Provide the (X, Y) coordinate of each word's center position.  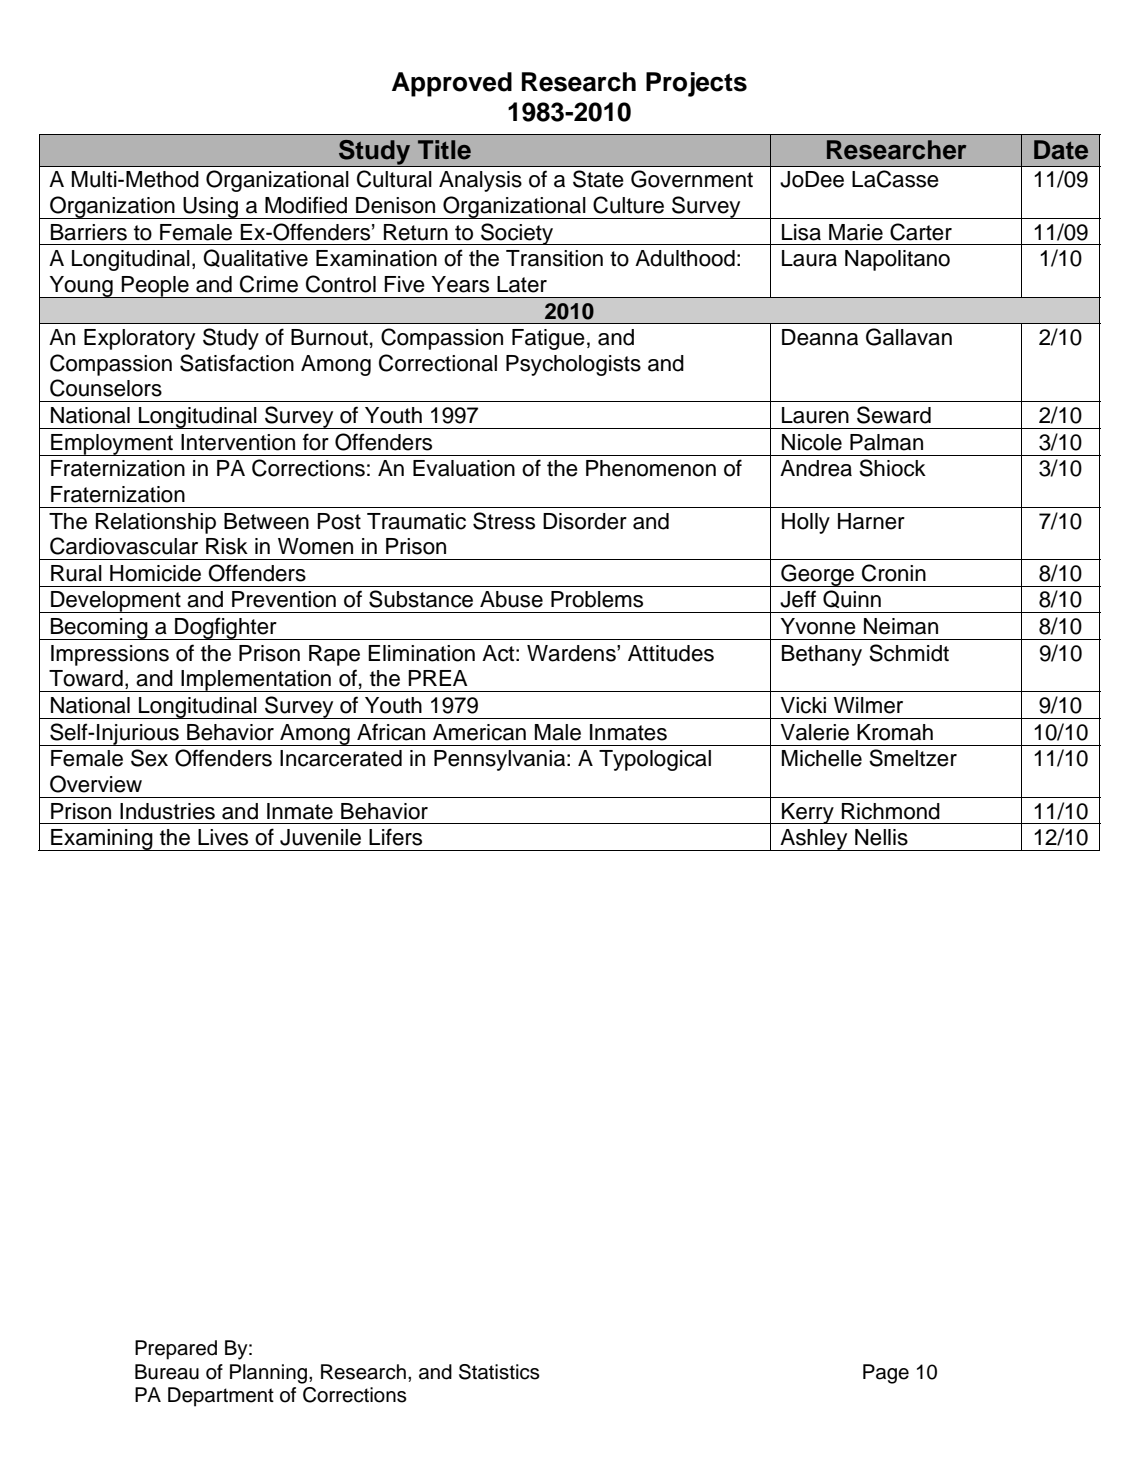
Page (886, 1374)
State (598, 179)
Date (1061, 150)
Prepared (176, 1350)
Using (210, 208)
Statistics (499, 1372)
